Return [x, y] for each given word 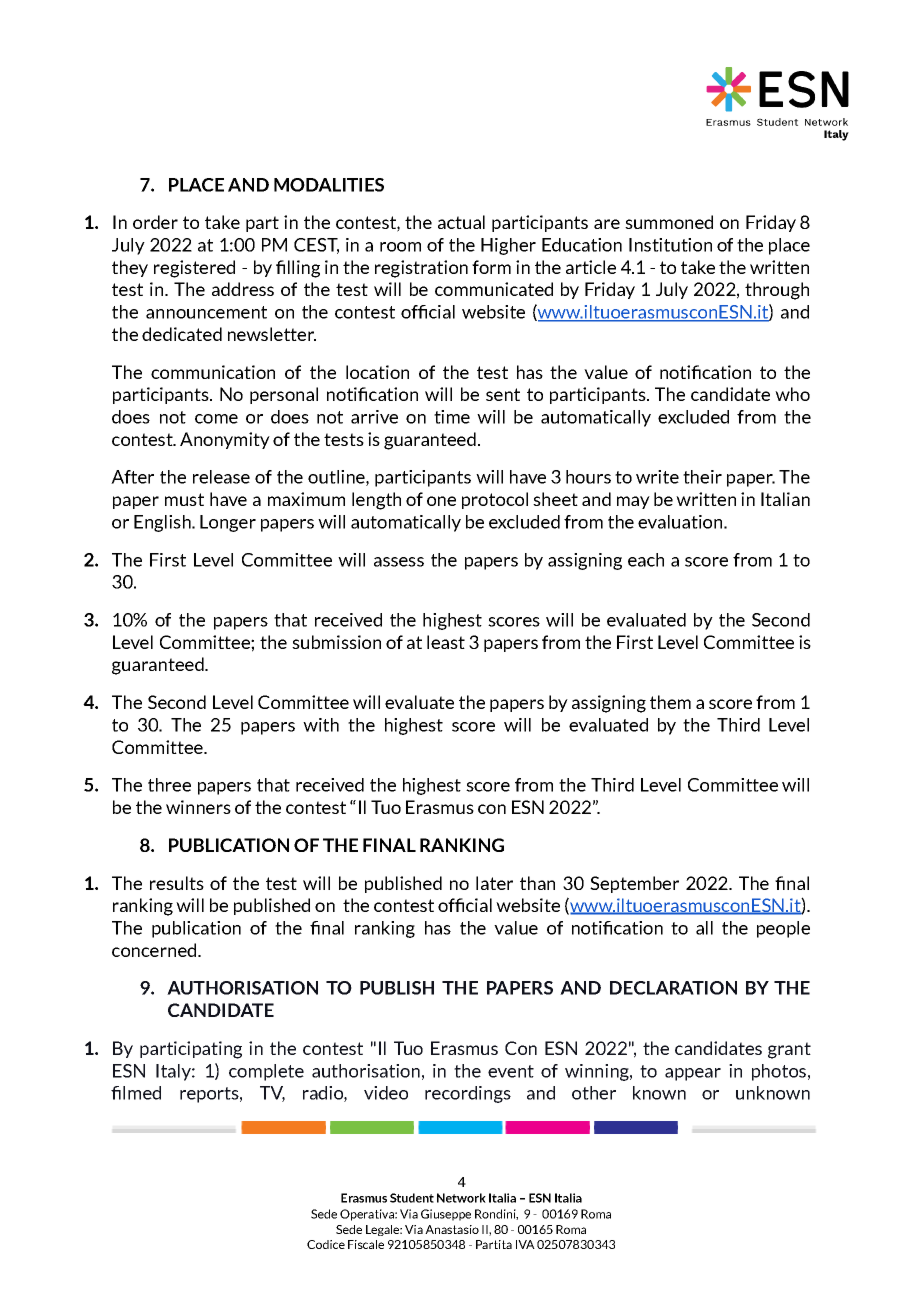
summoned [669, 222]
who [792, 394]
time [452, 417]
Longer [228, 523]
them [670, 702]
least [446, 642]
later [494, 883]
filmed [136, 1093]
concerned [154, 950]
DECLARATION [673, 988]
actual [461, 222]
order [155, 222]
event [511, 1071]
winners [198, 807]
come [216, 419]
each [646, 560]
